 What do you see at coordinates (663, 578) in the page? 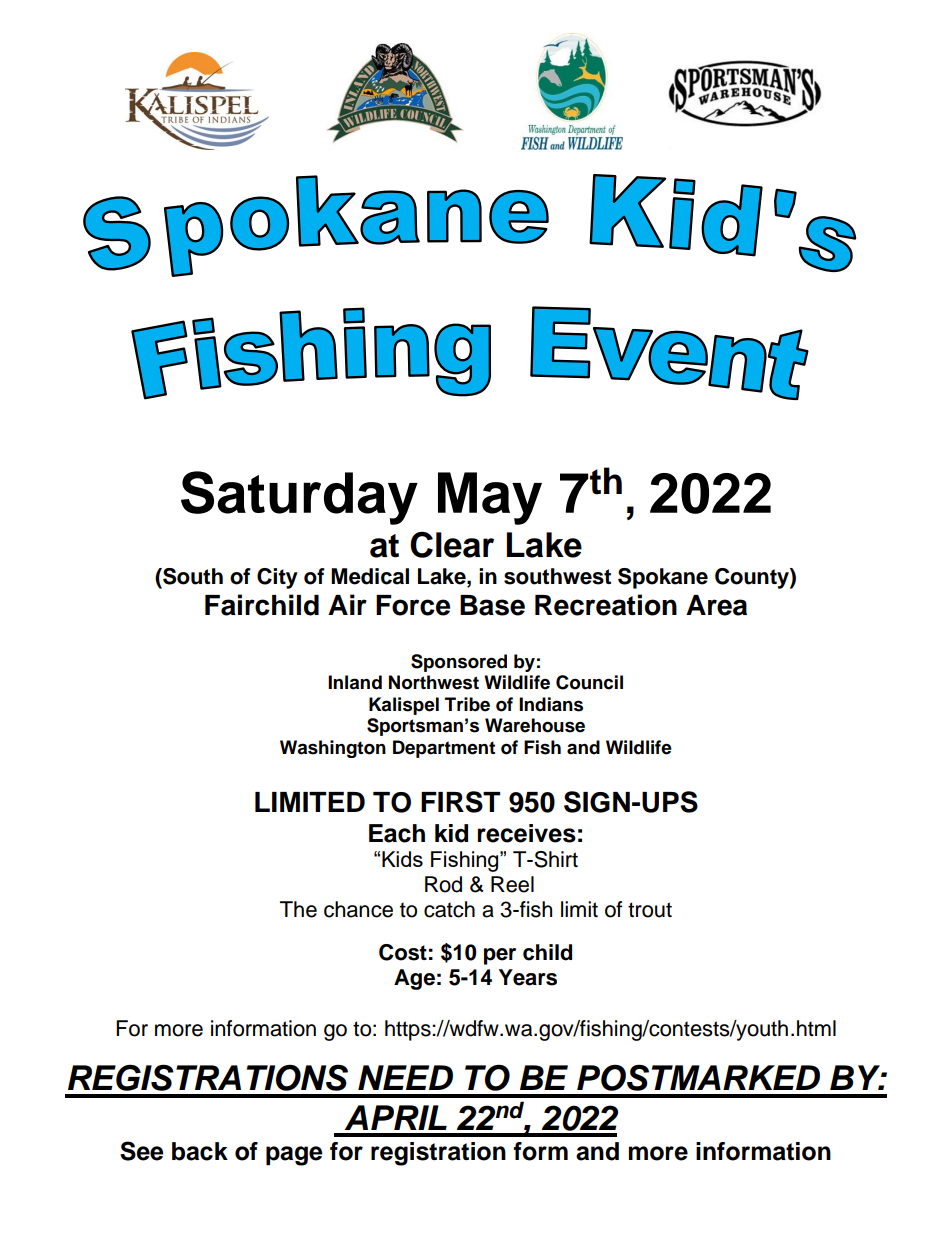
I see `Spokane` at bounding box center [663, 578].
